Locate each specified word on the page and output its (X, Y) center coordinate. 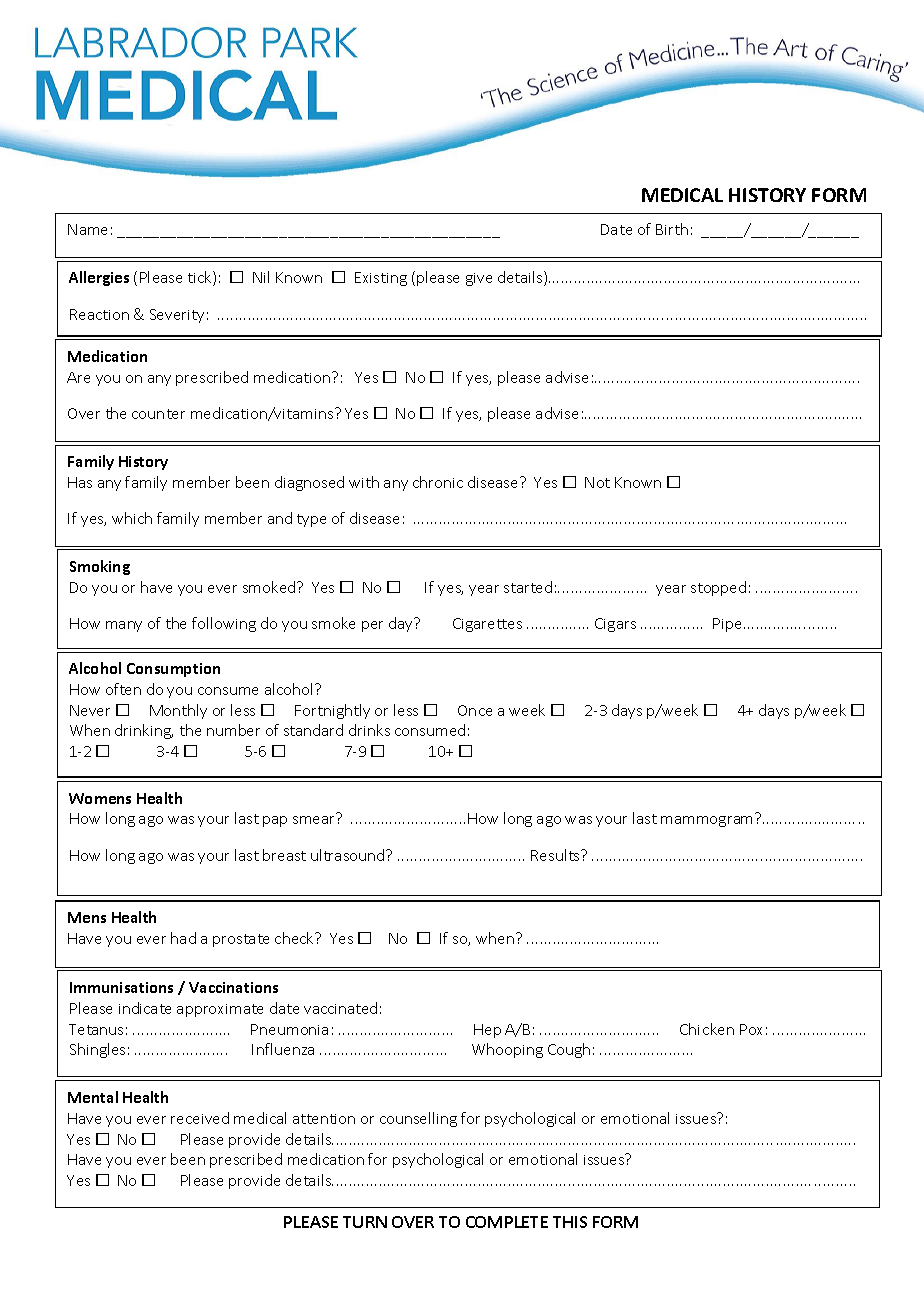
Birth (672, 229)
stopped (718, 588)
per (372, 626)
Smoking (100, 567)
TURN (365, 1222)
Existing (381, 279)
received (200, 1118)
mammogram (706, 821)
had (183, 938)
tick (201, 278)
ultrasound (349, 855)
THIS (570, 1222)
